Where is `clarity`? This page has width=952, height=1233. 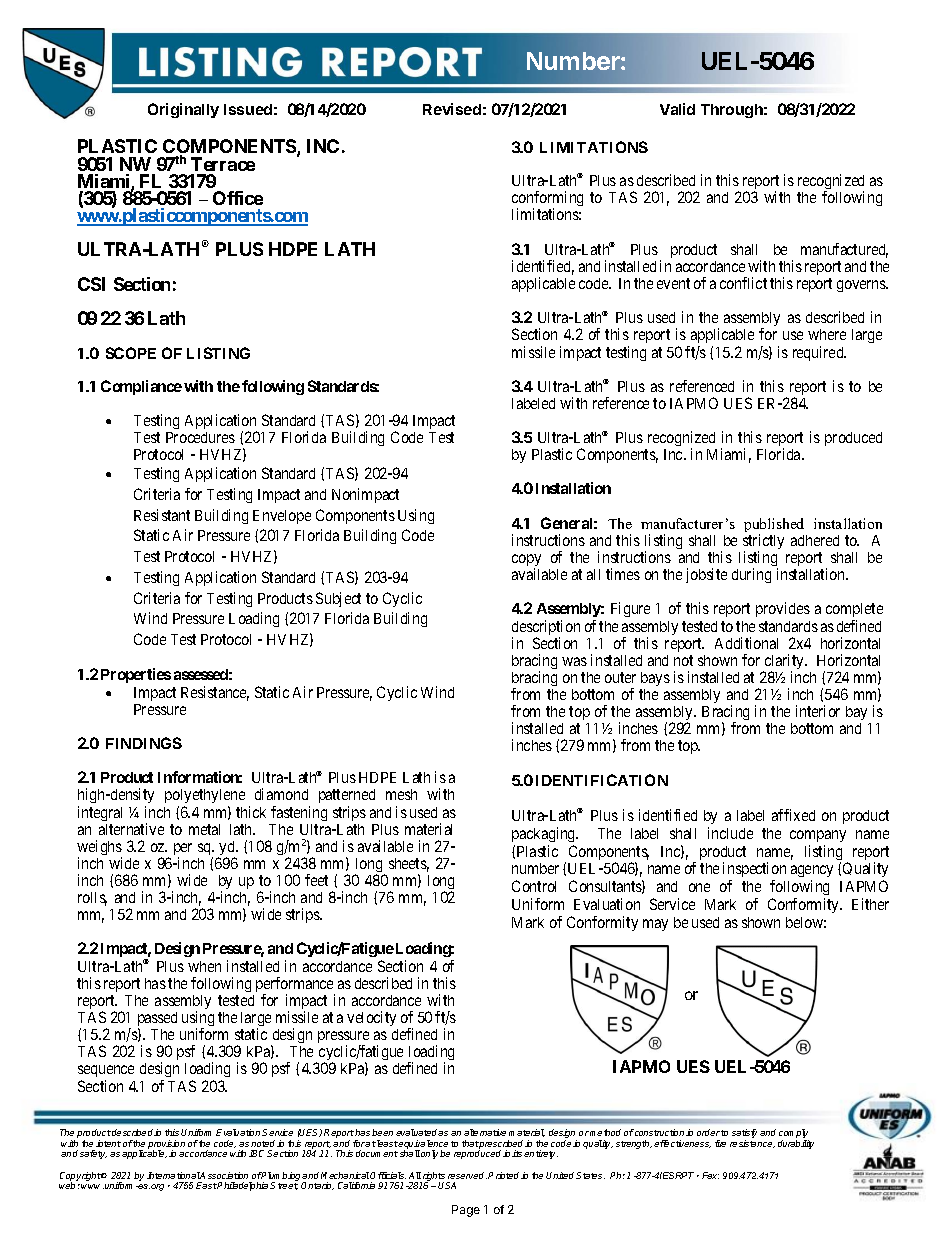 clarity is located at coordinates (784, 663).
